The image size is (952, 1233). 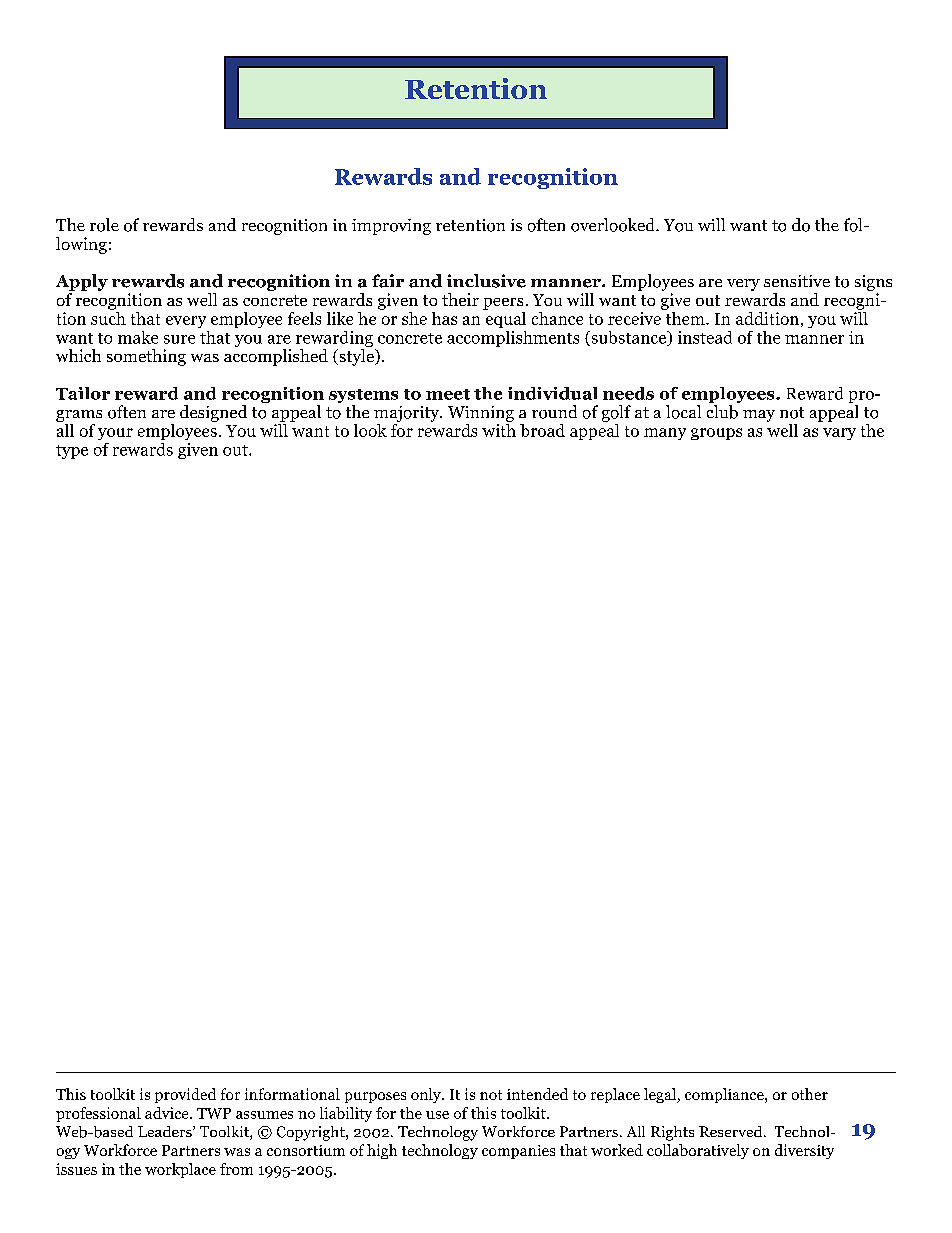 What do you see at coordinates (104, 225) in the screenshot?
I see `role` at bounding box center [104, 225].
